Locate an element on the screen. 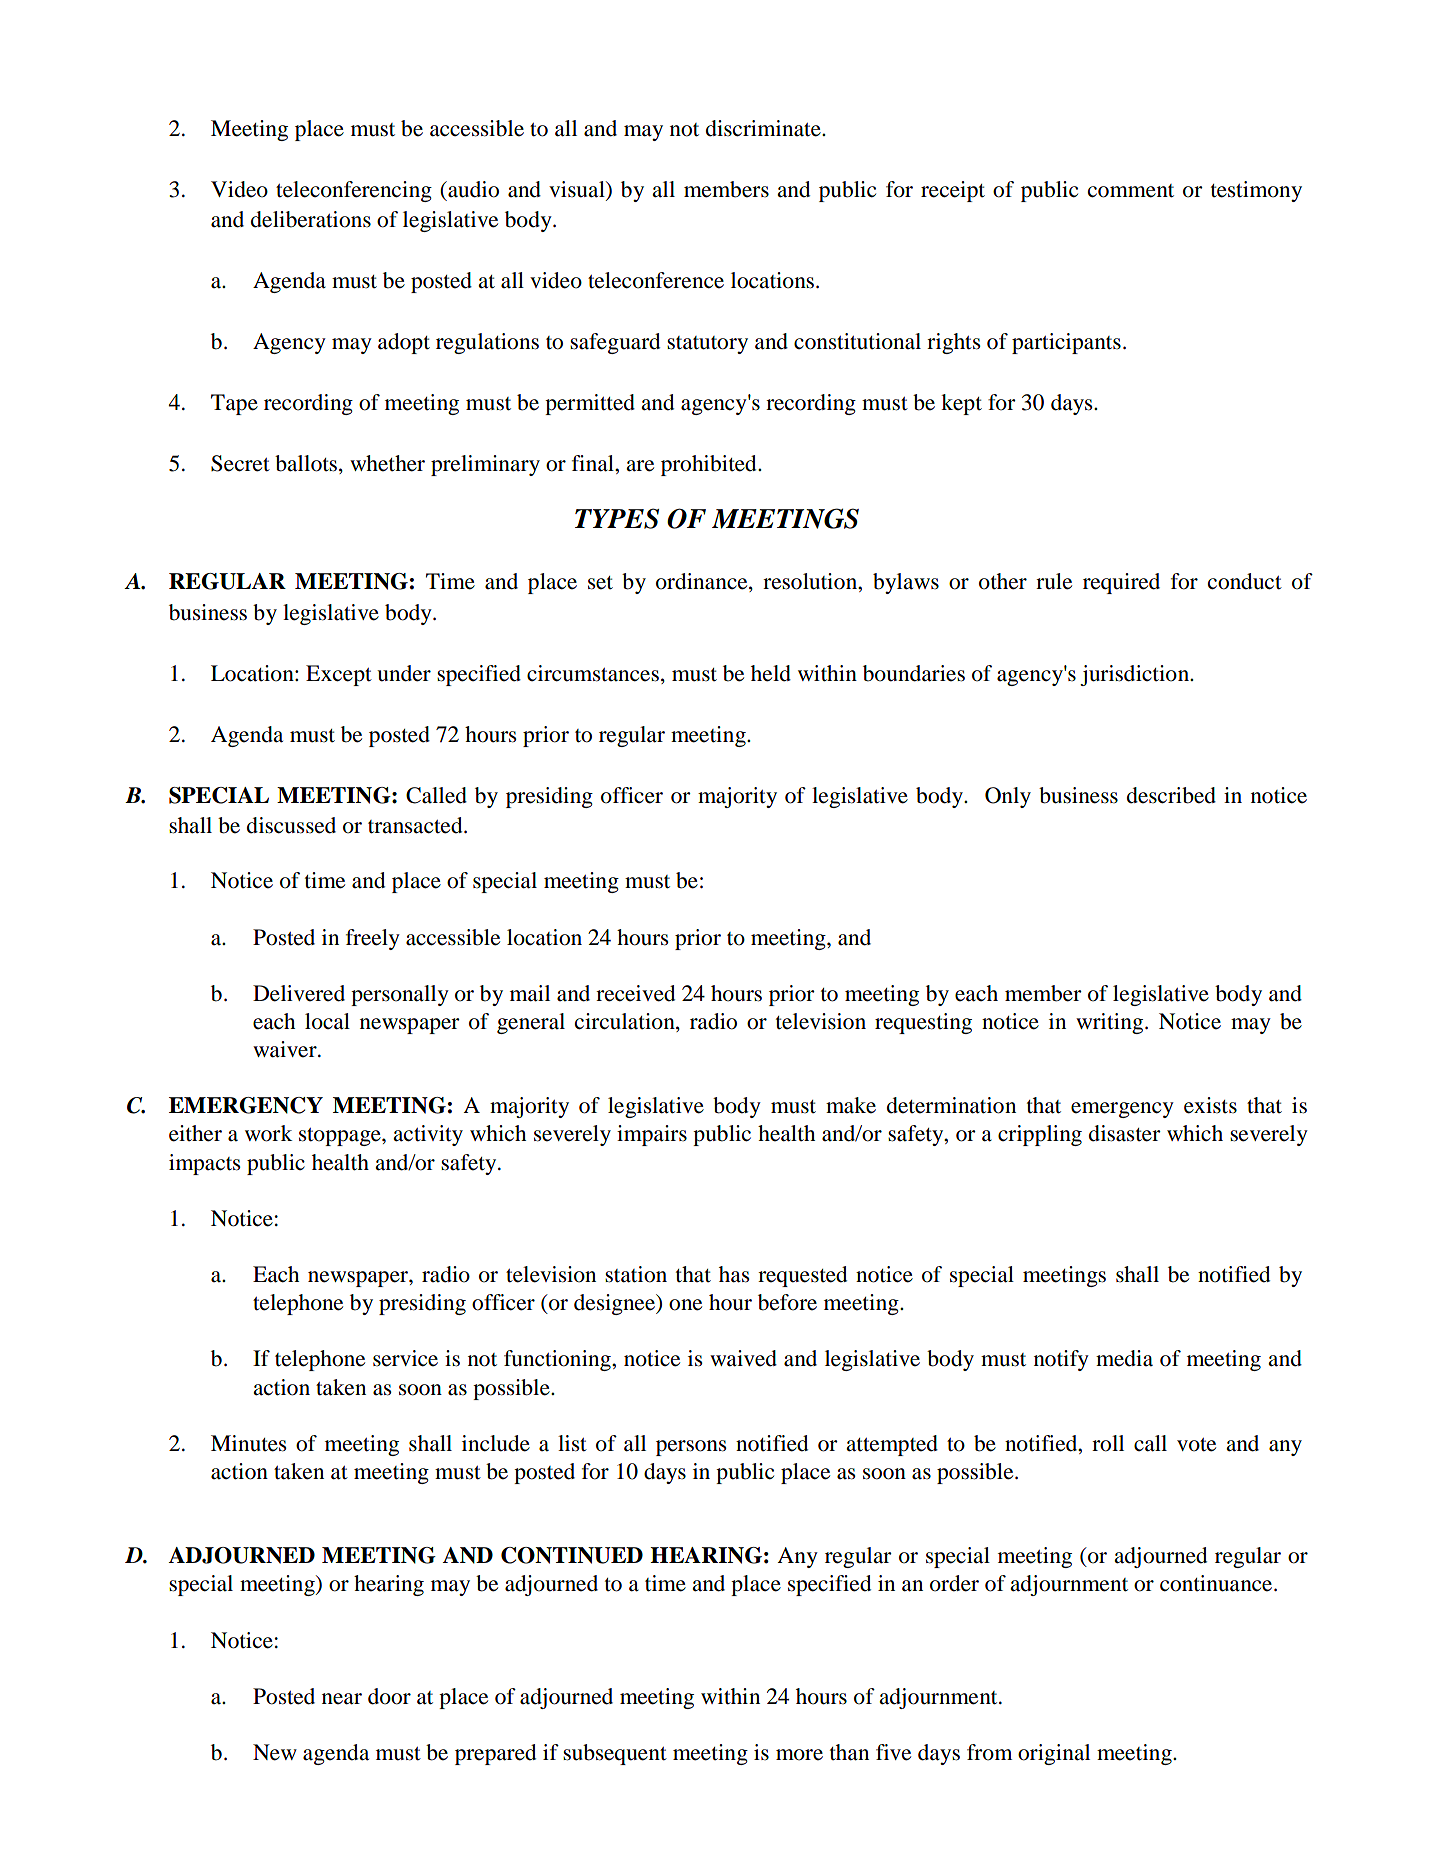 Image resolution: width=1434 pixels, height=1856 pixels. near is located at coordinates (342, 1699).
